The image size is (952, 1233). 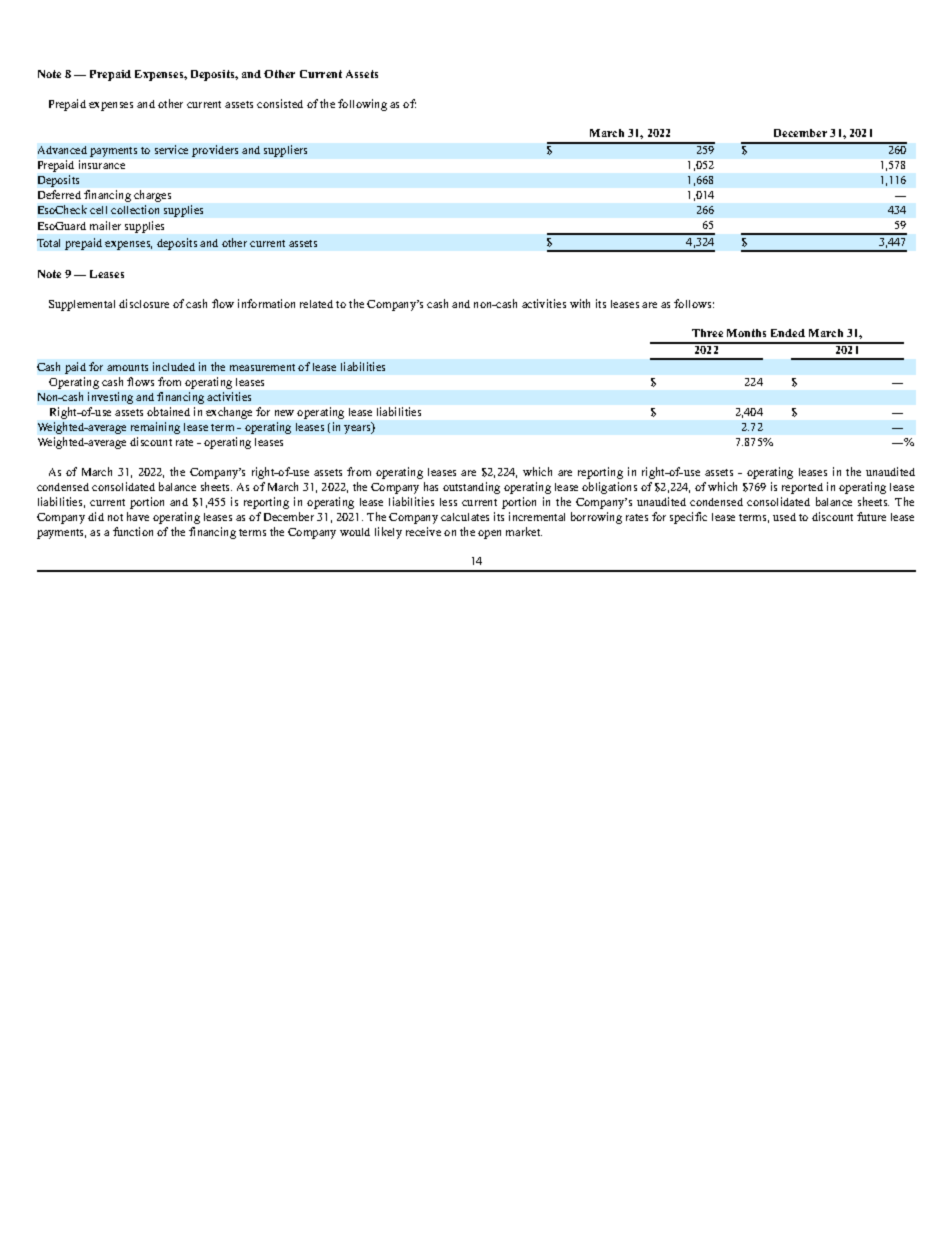 I want to click on service, so click(x=171, y=149).
